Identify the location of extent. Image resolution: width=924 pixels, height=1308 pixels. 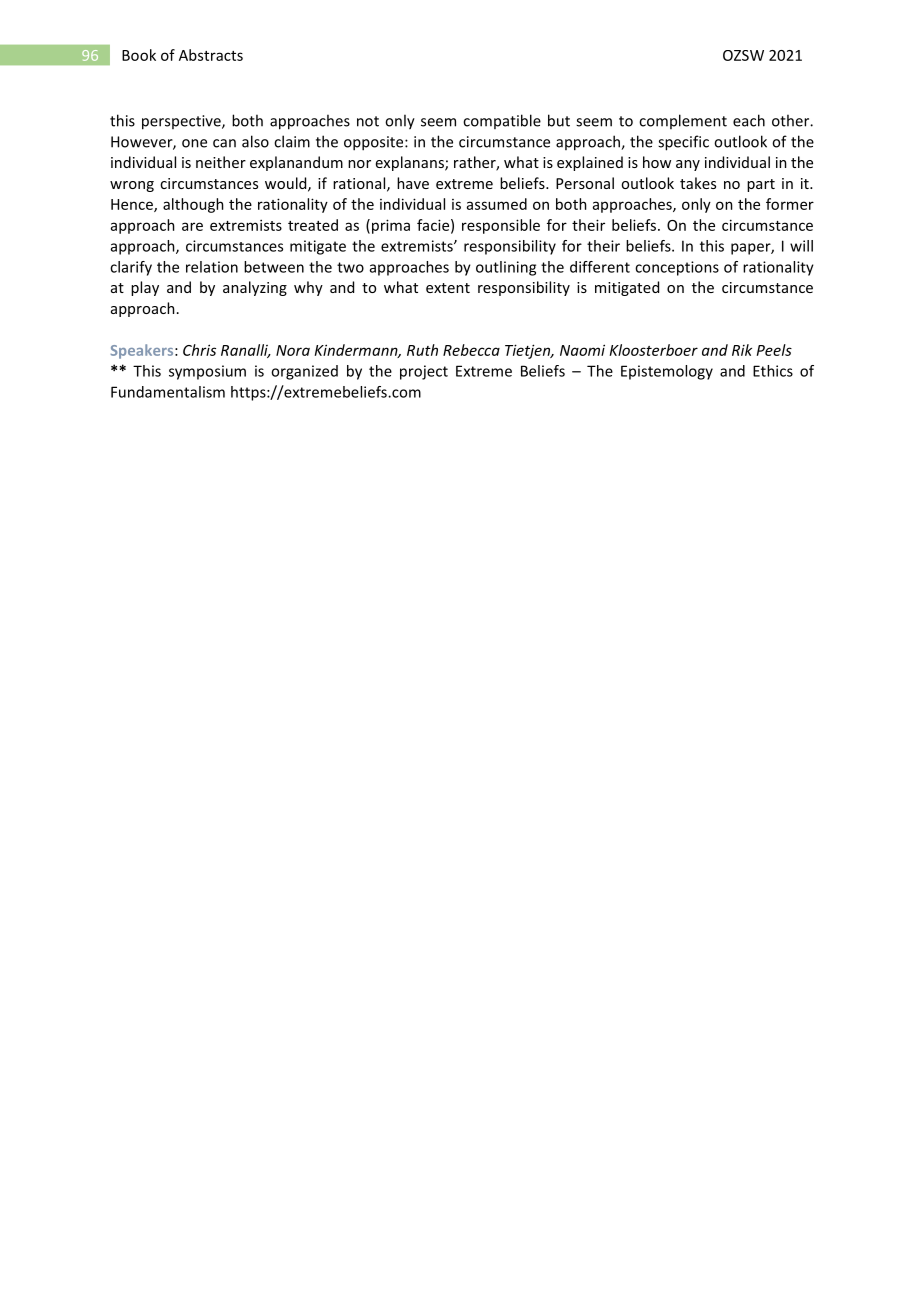
(448, 288).
